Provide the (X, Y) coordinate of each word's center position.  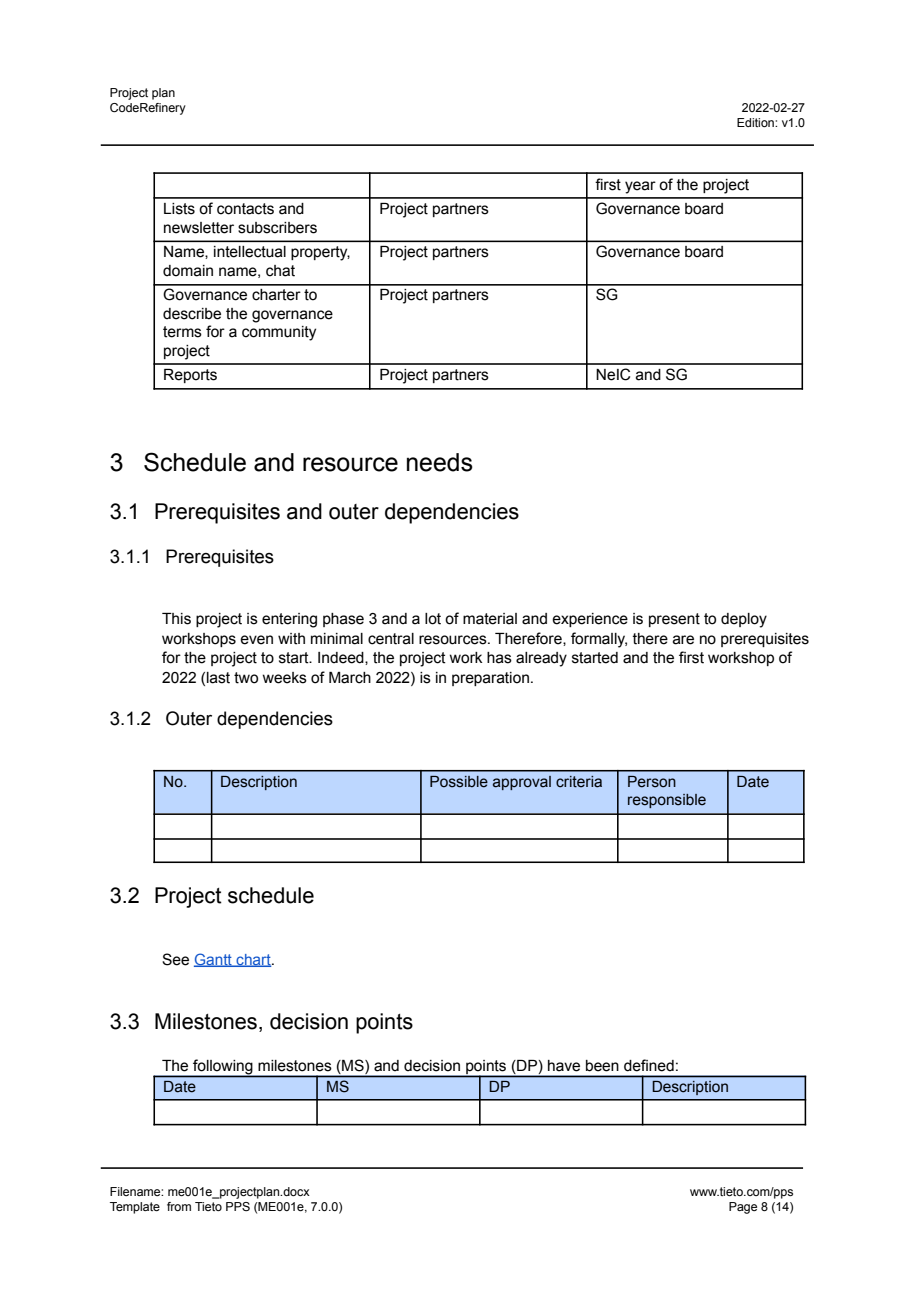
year (640, 187)
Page (743, 1208)
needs (440, 462)
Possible (459, 782)
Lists (179, 209)
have (564, 1066)
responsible (667, 801)
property (320, 253)
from (179, 1206)
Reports (190, 376)
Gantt (214, 960)
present (674, 620)
